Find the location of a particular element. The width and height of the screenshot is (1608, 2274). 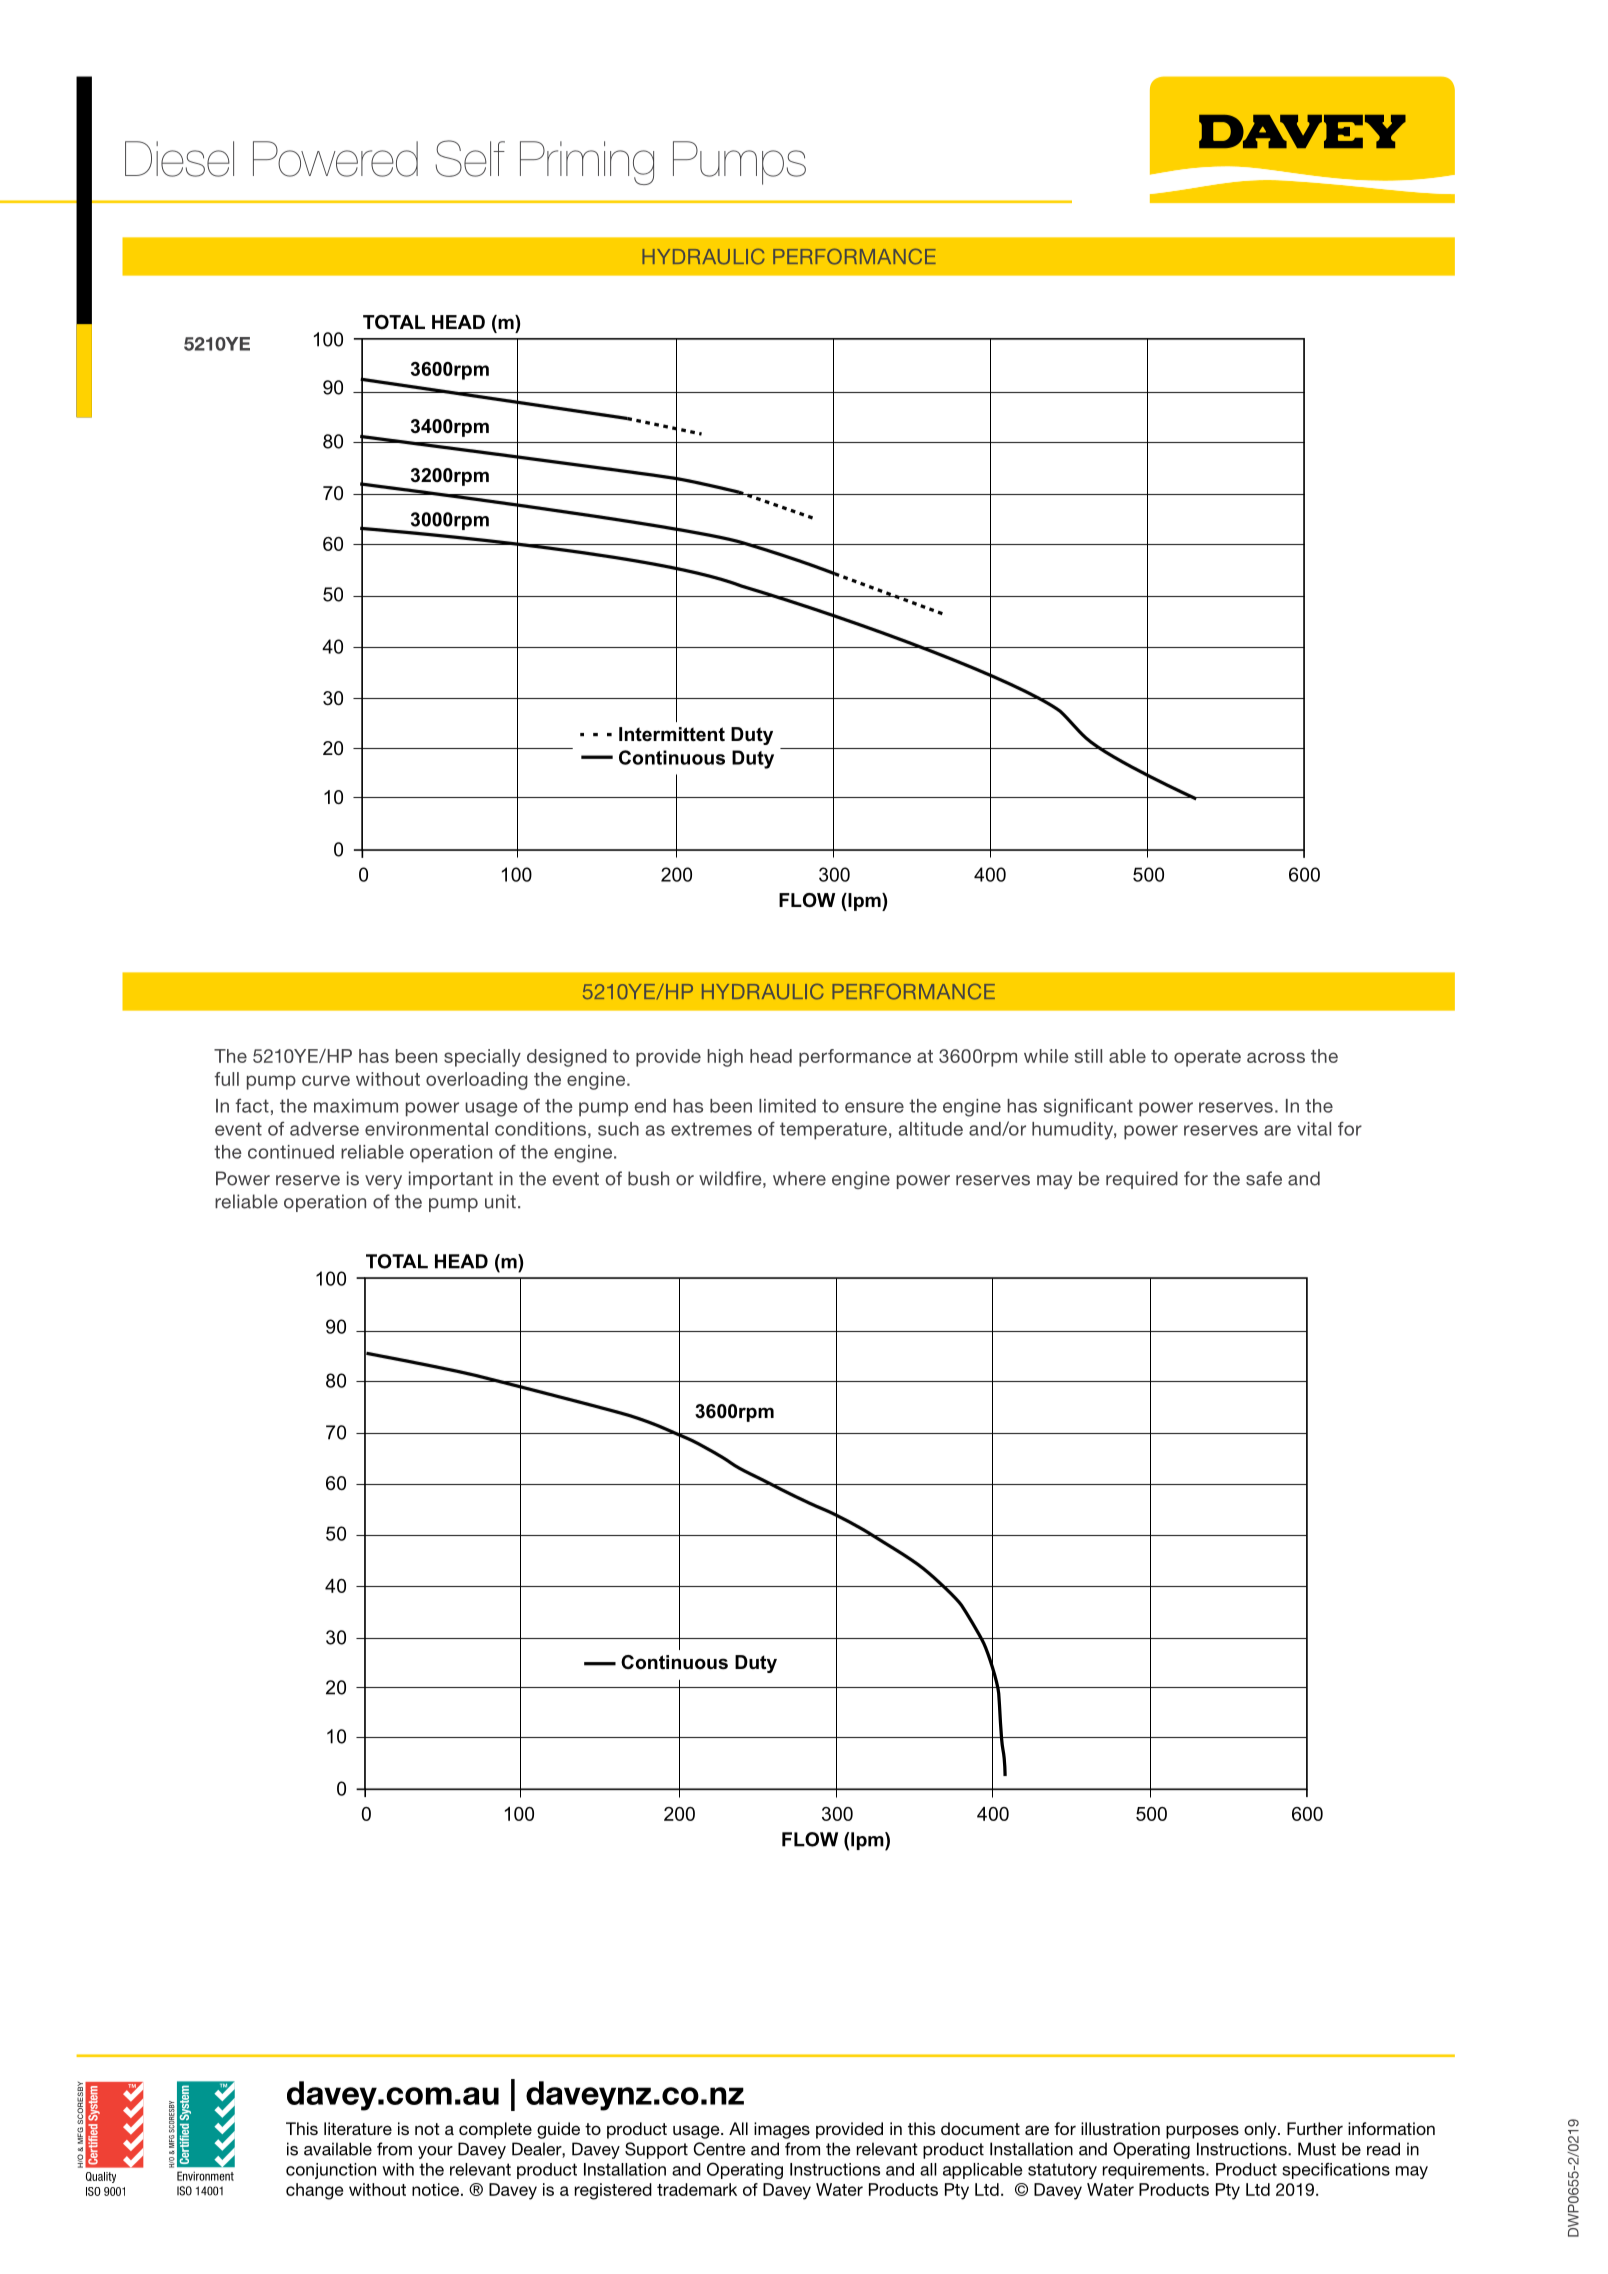

only is located at coordinates (1261, 2130).
